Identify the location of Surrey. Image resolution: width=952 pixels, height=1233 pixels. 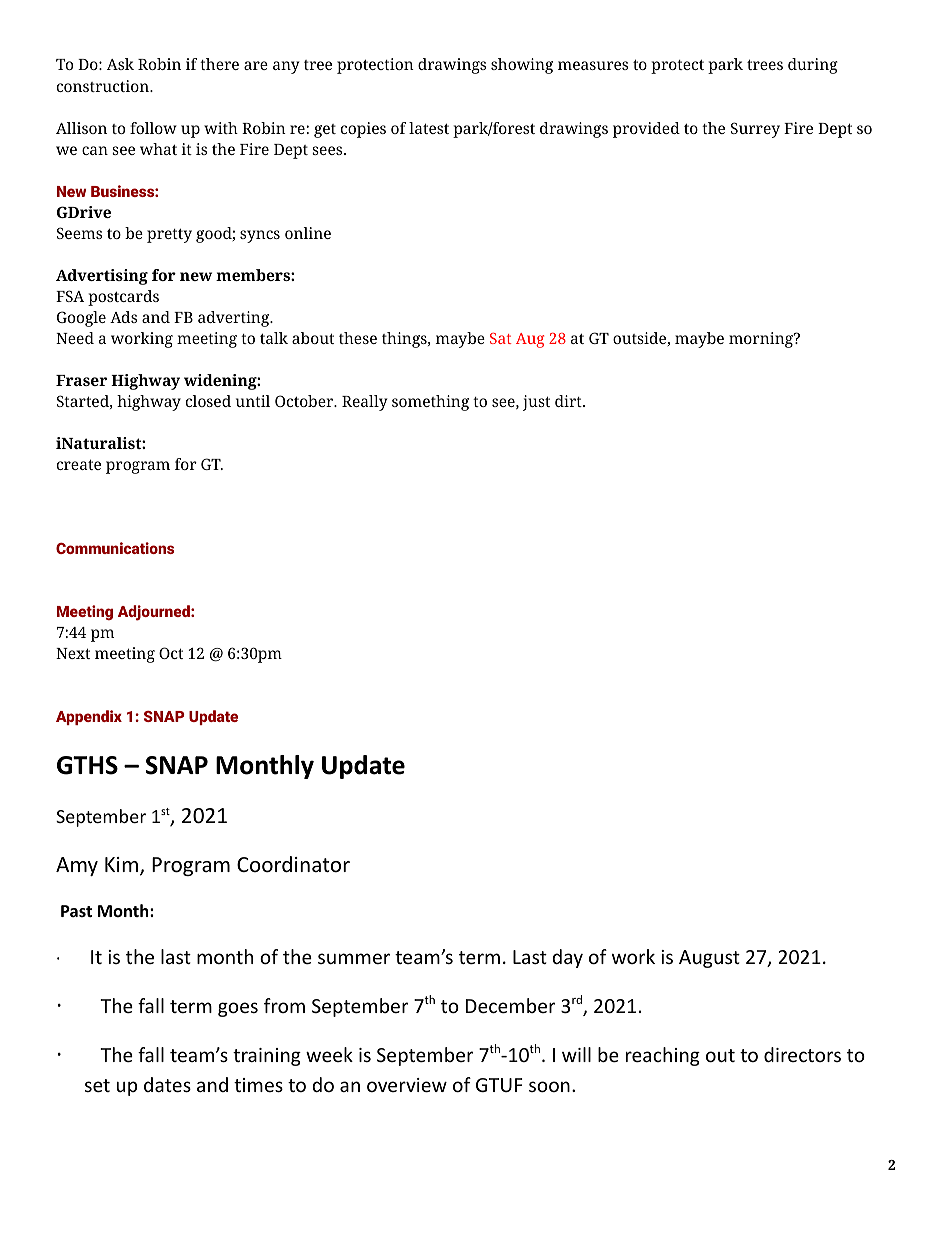
(755, 130).
